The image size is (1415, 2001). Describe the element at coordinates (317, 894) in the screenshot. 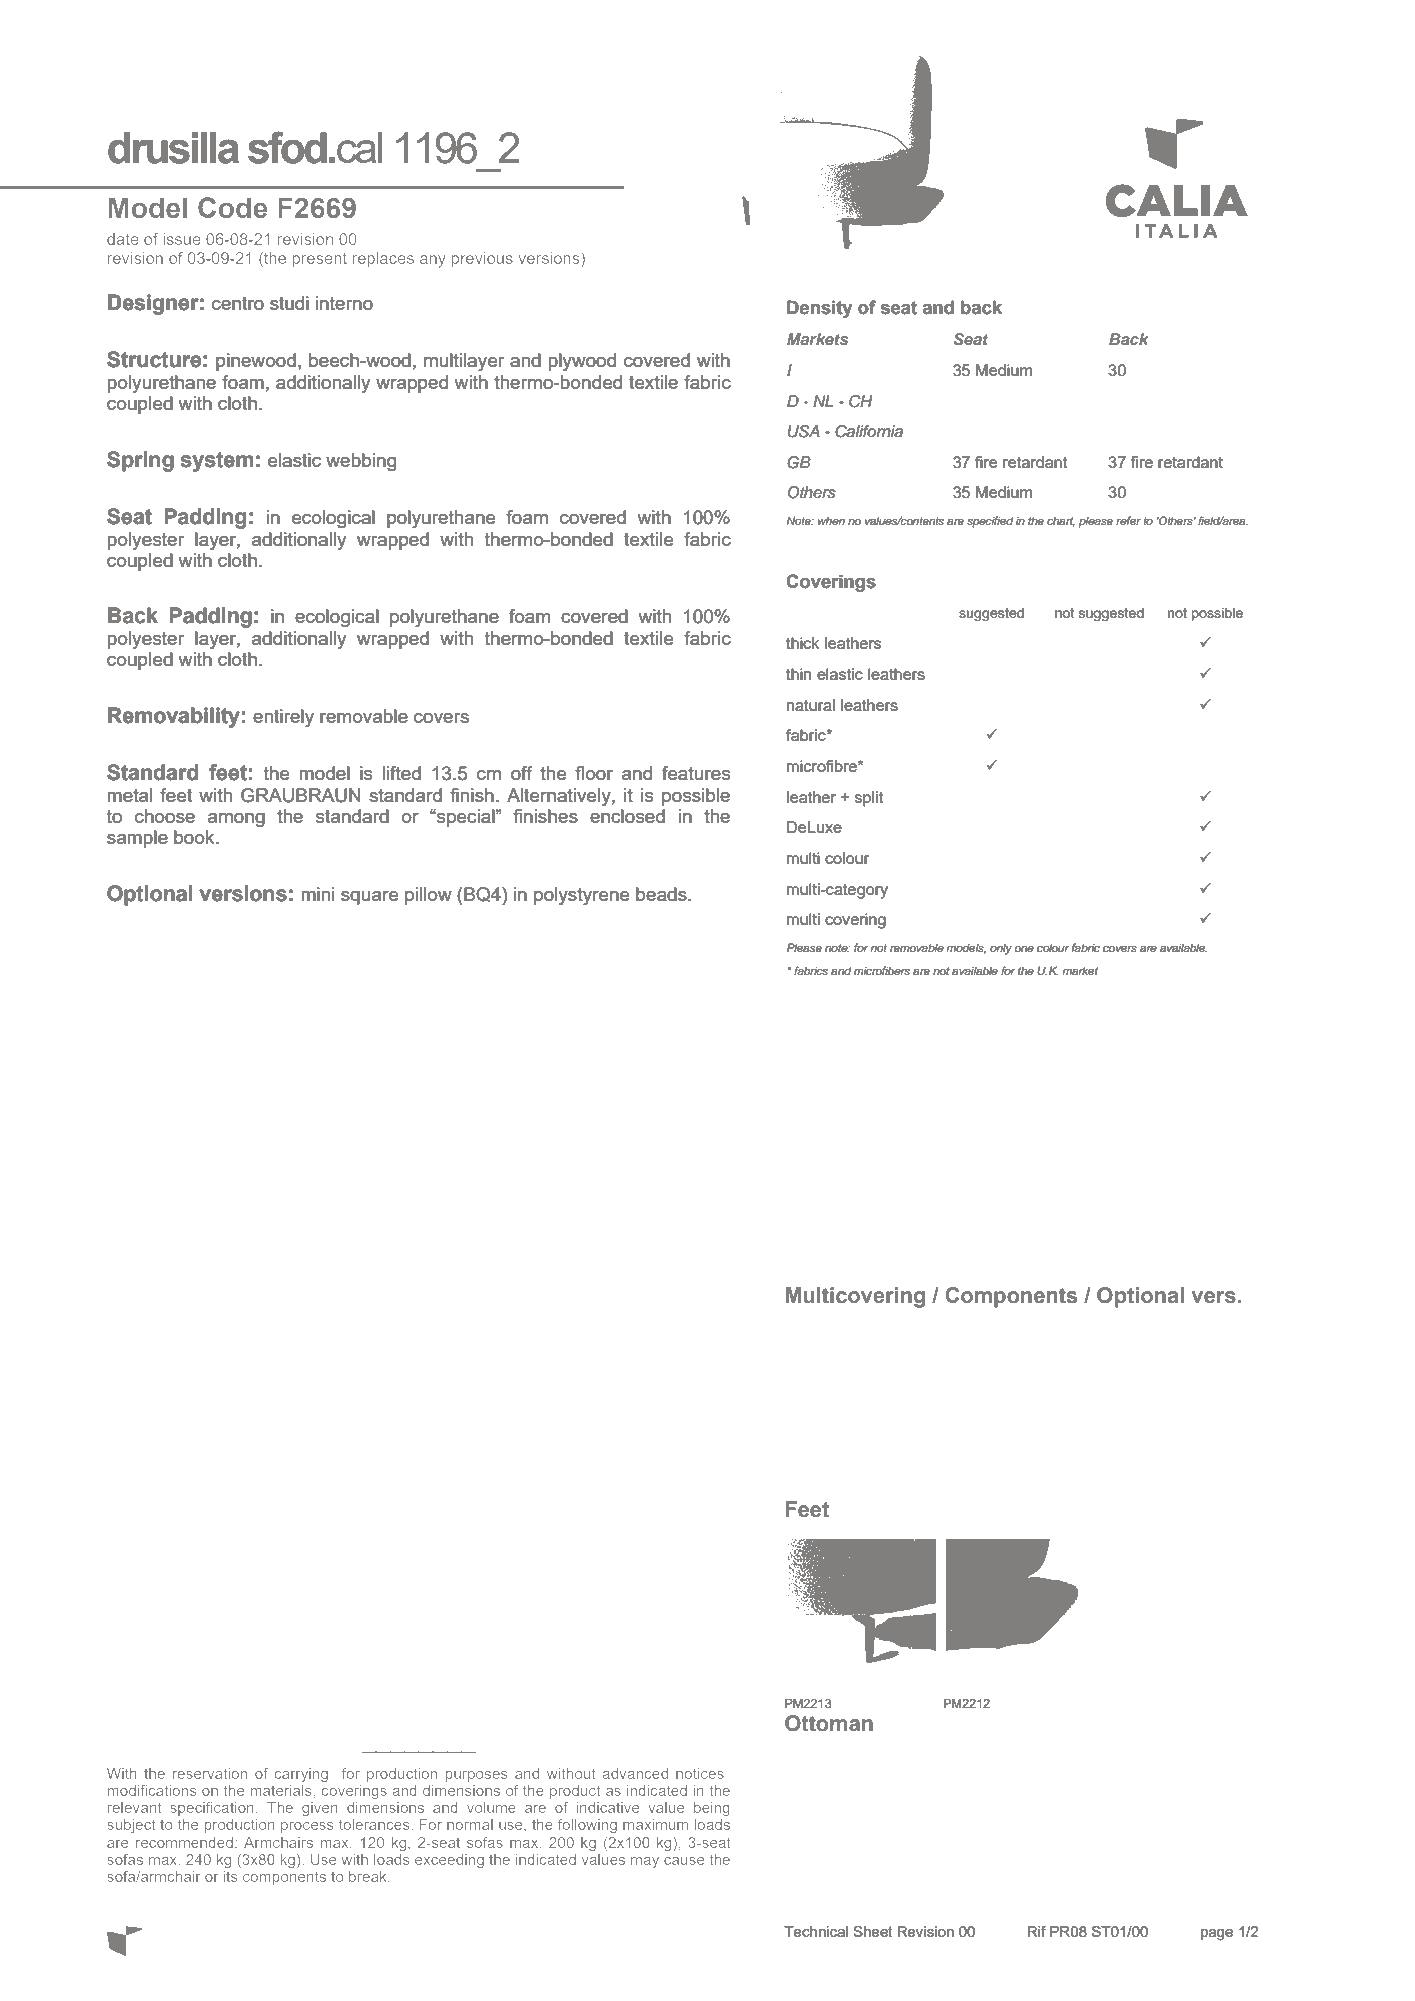

I see `mini` at that location.
